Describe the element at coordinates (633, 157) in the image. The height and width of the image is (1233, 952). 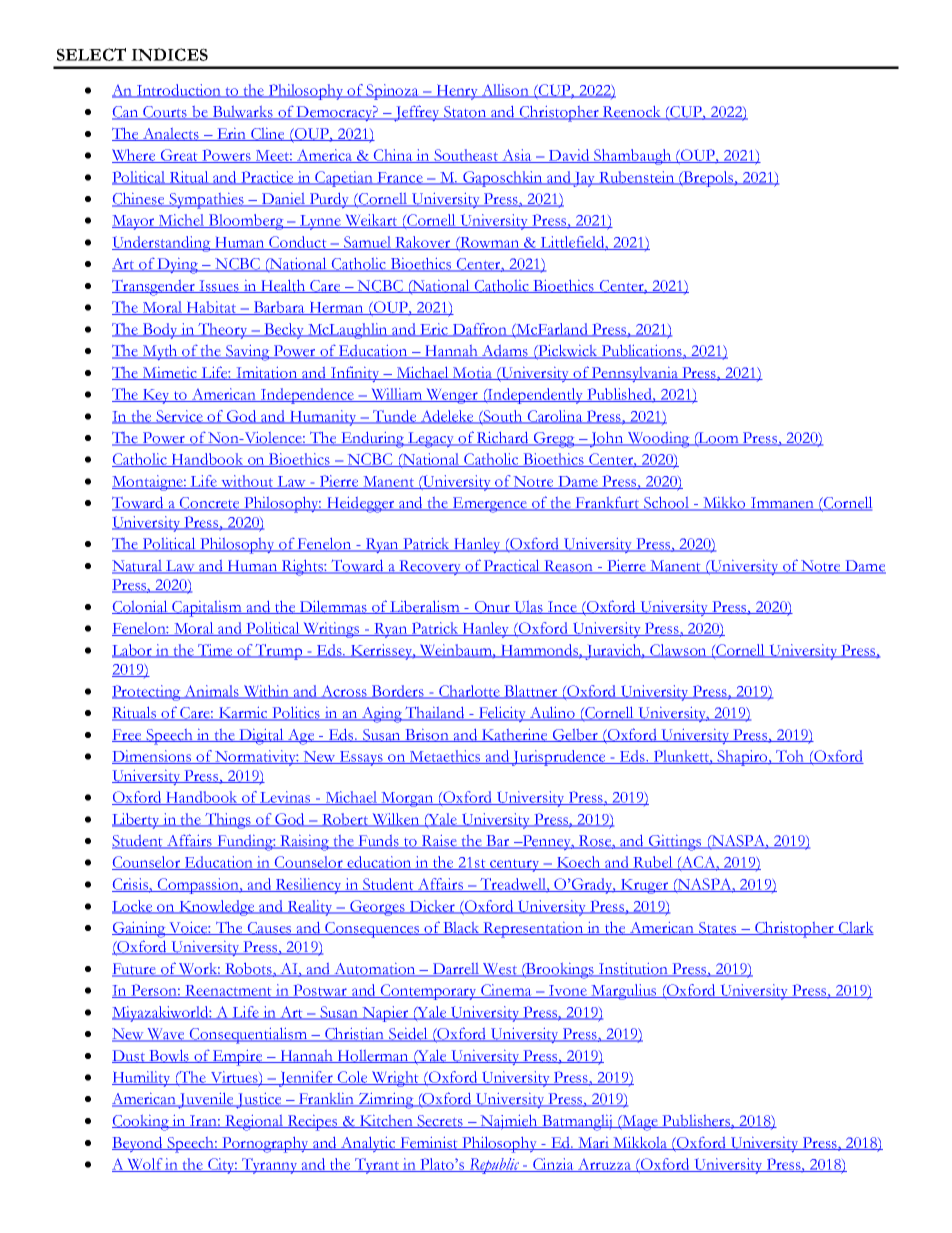
I see `Shambaugh` at that location.
